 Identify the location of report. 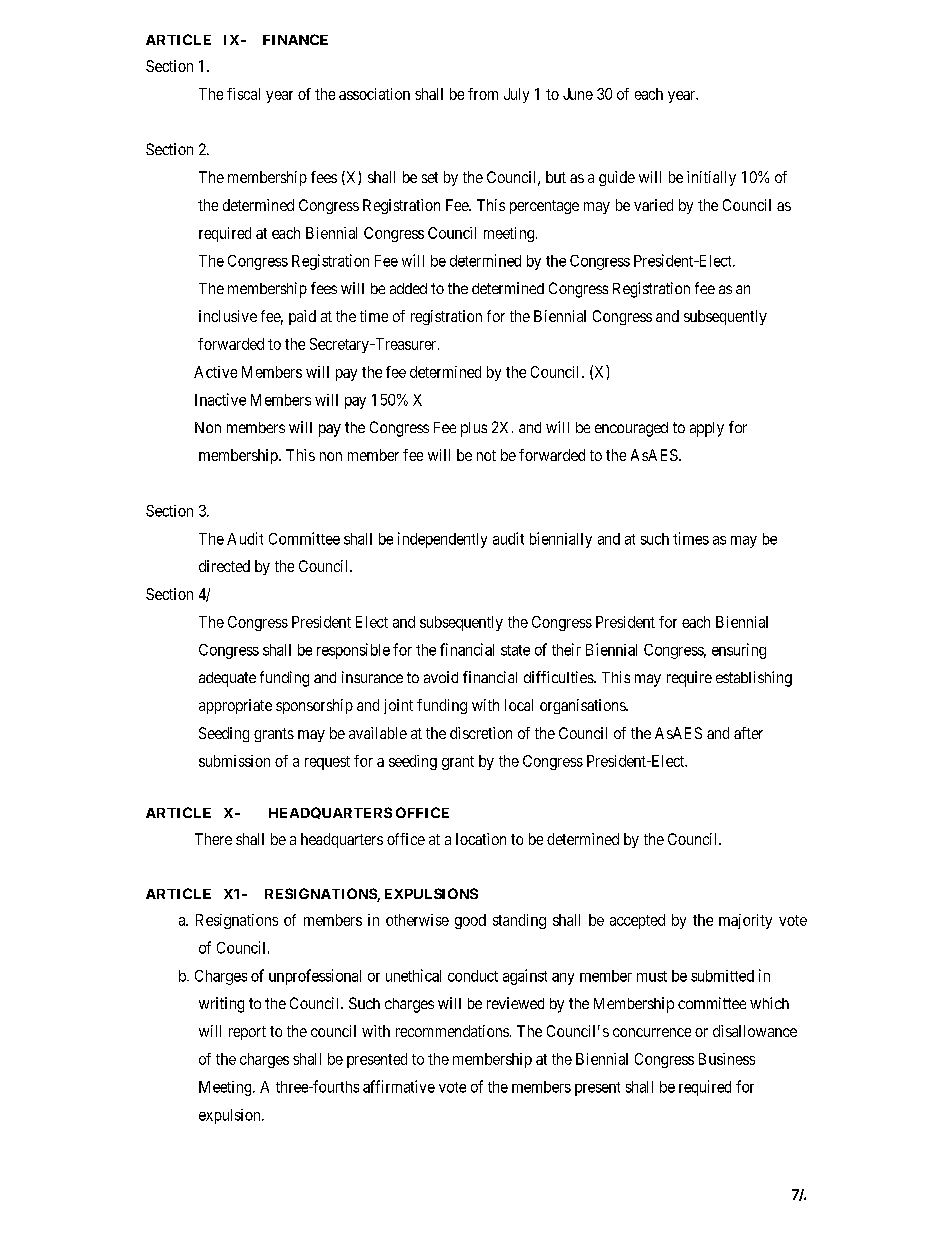
(247, 1033).
